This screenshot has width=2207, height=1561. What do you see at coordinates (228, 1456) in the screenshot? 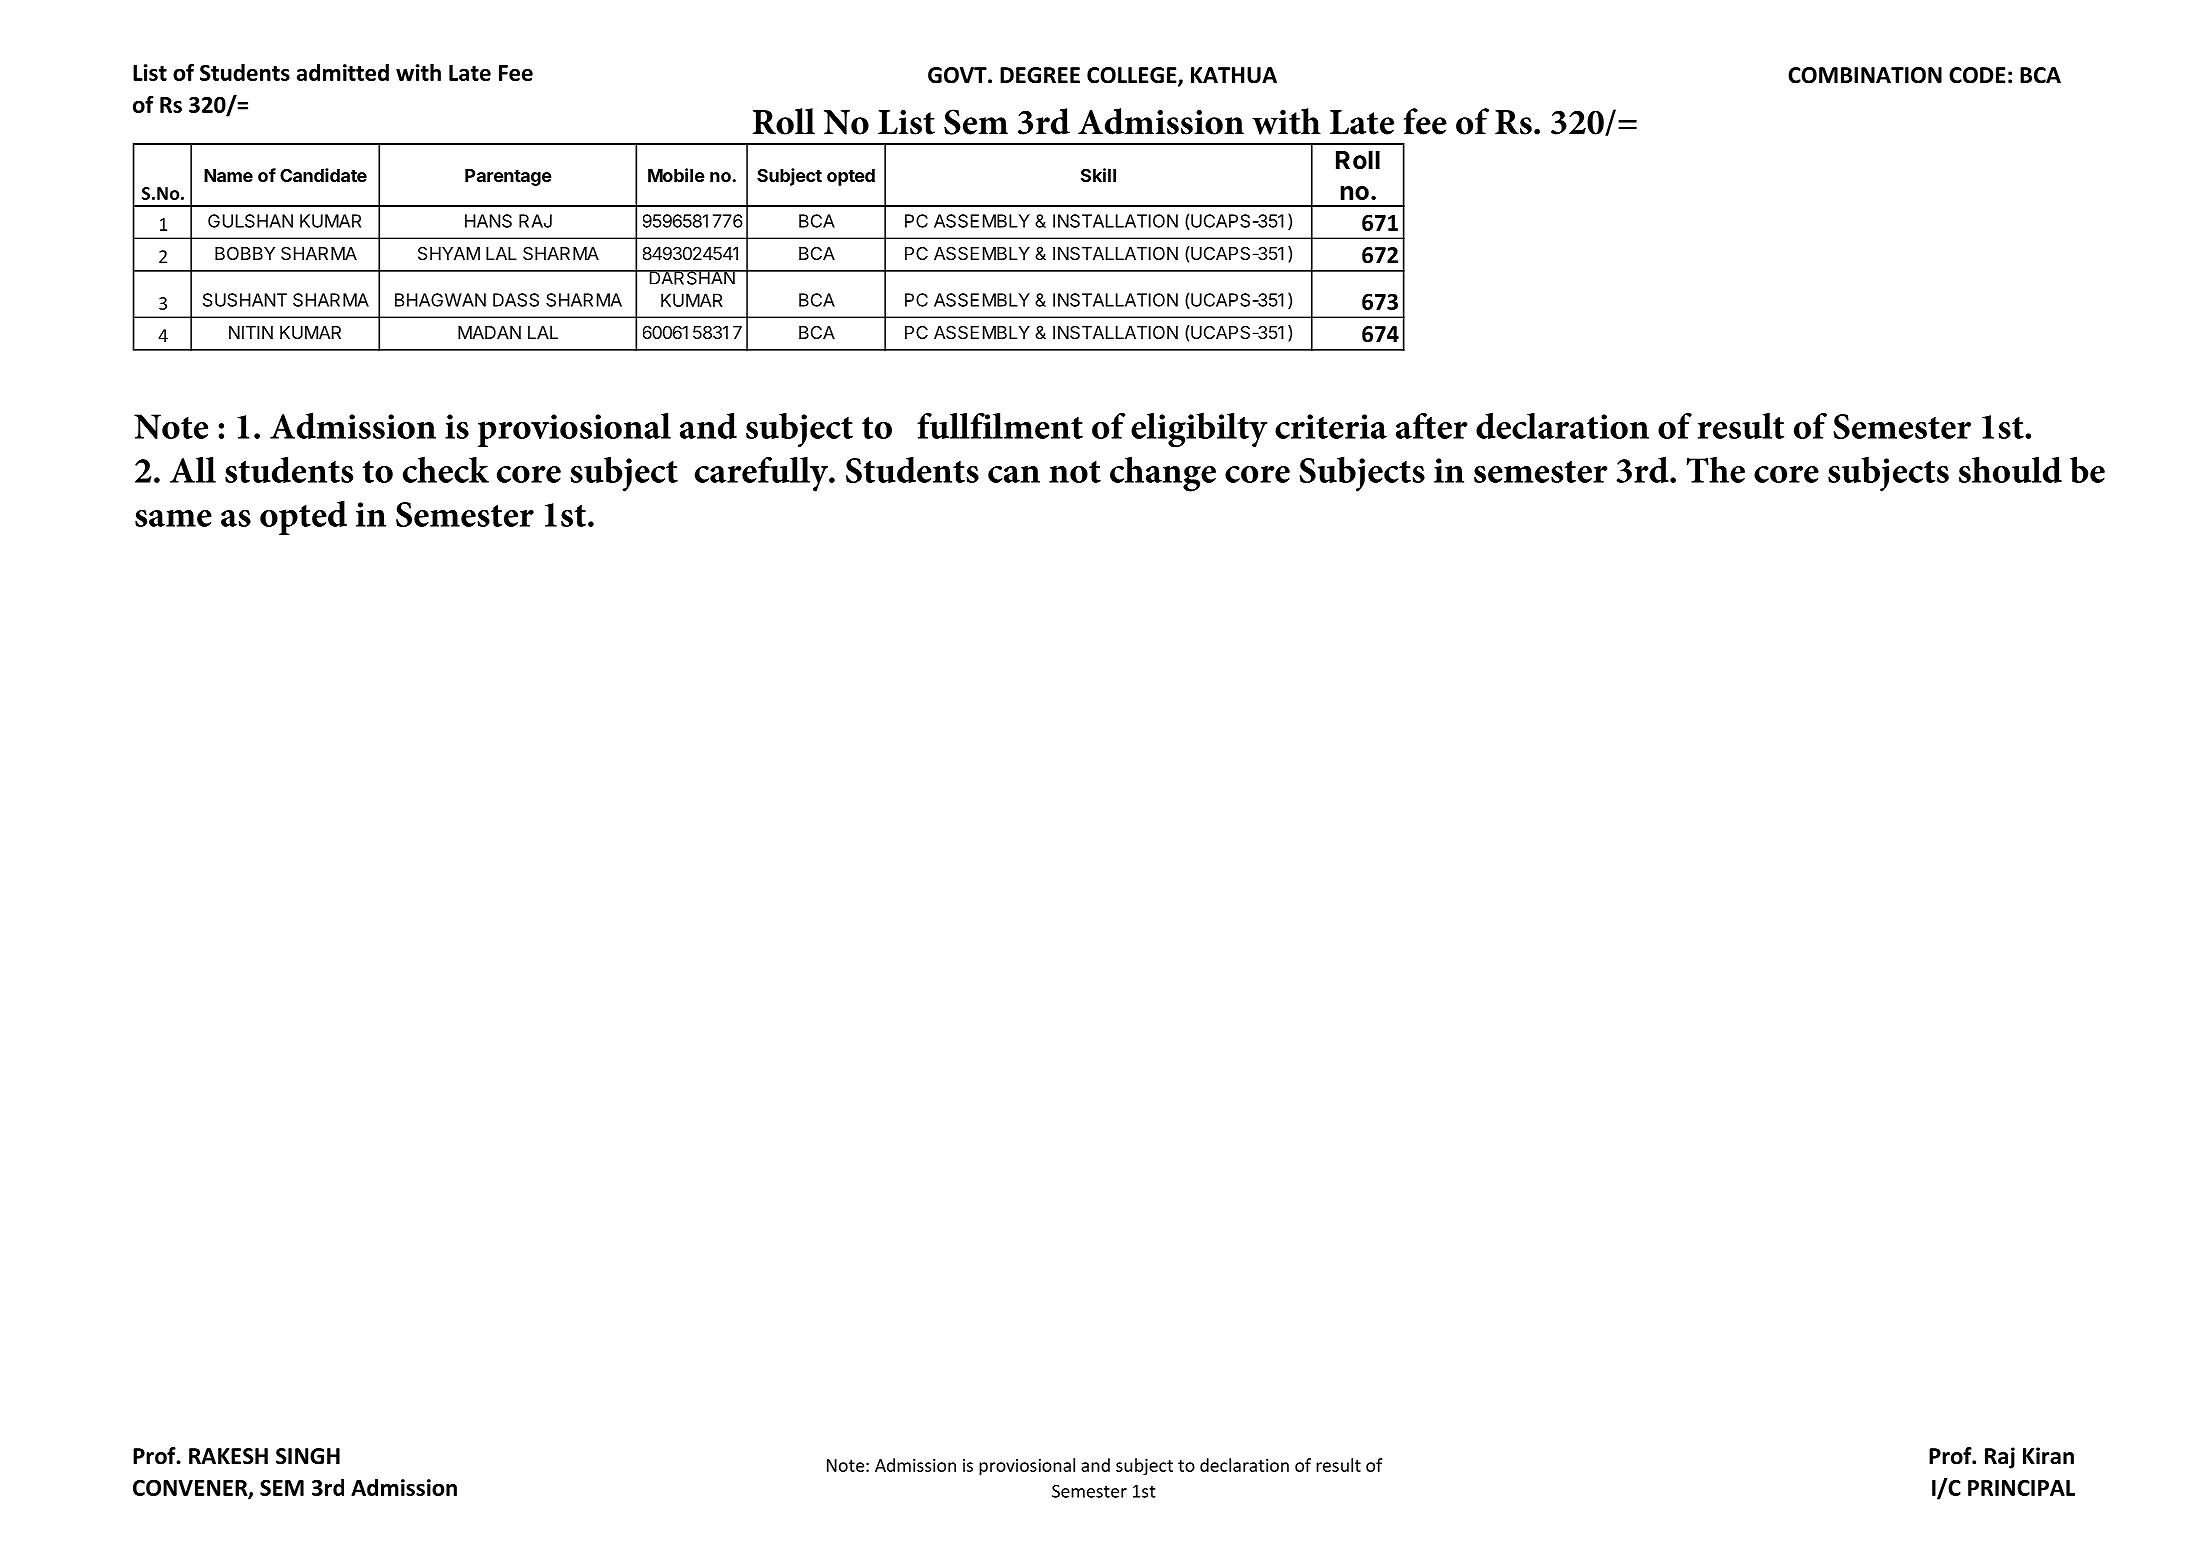
I see `RAKESH` at bounding box center [228, 1456].
